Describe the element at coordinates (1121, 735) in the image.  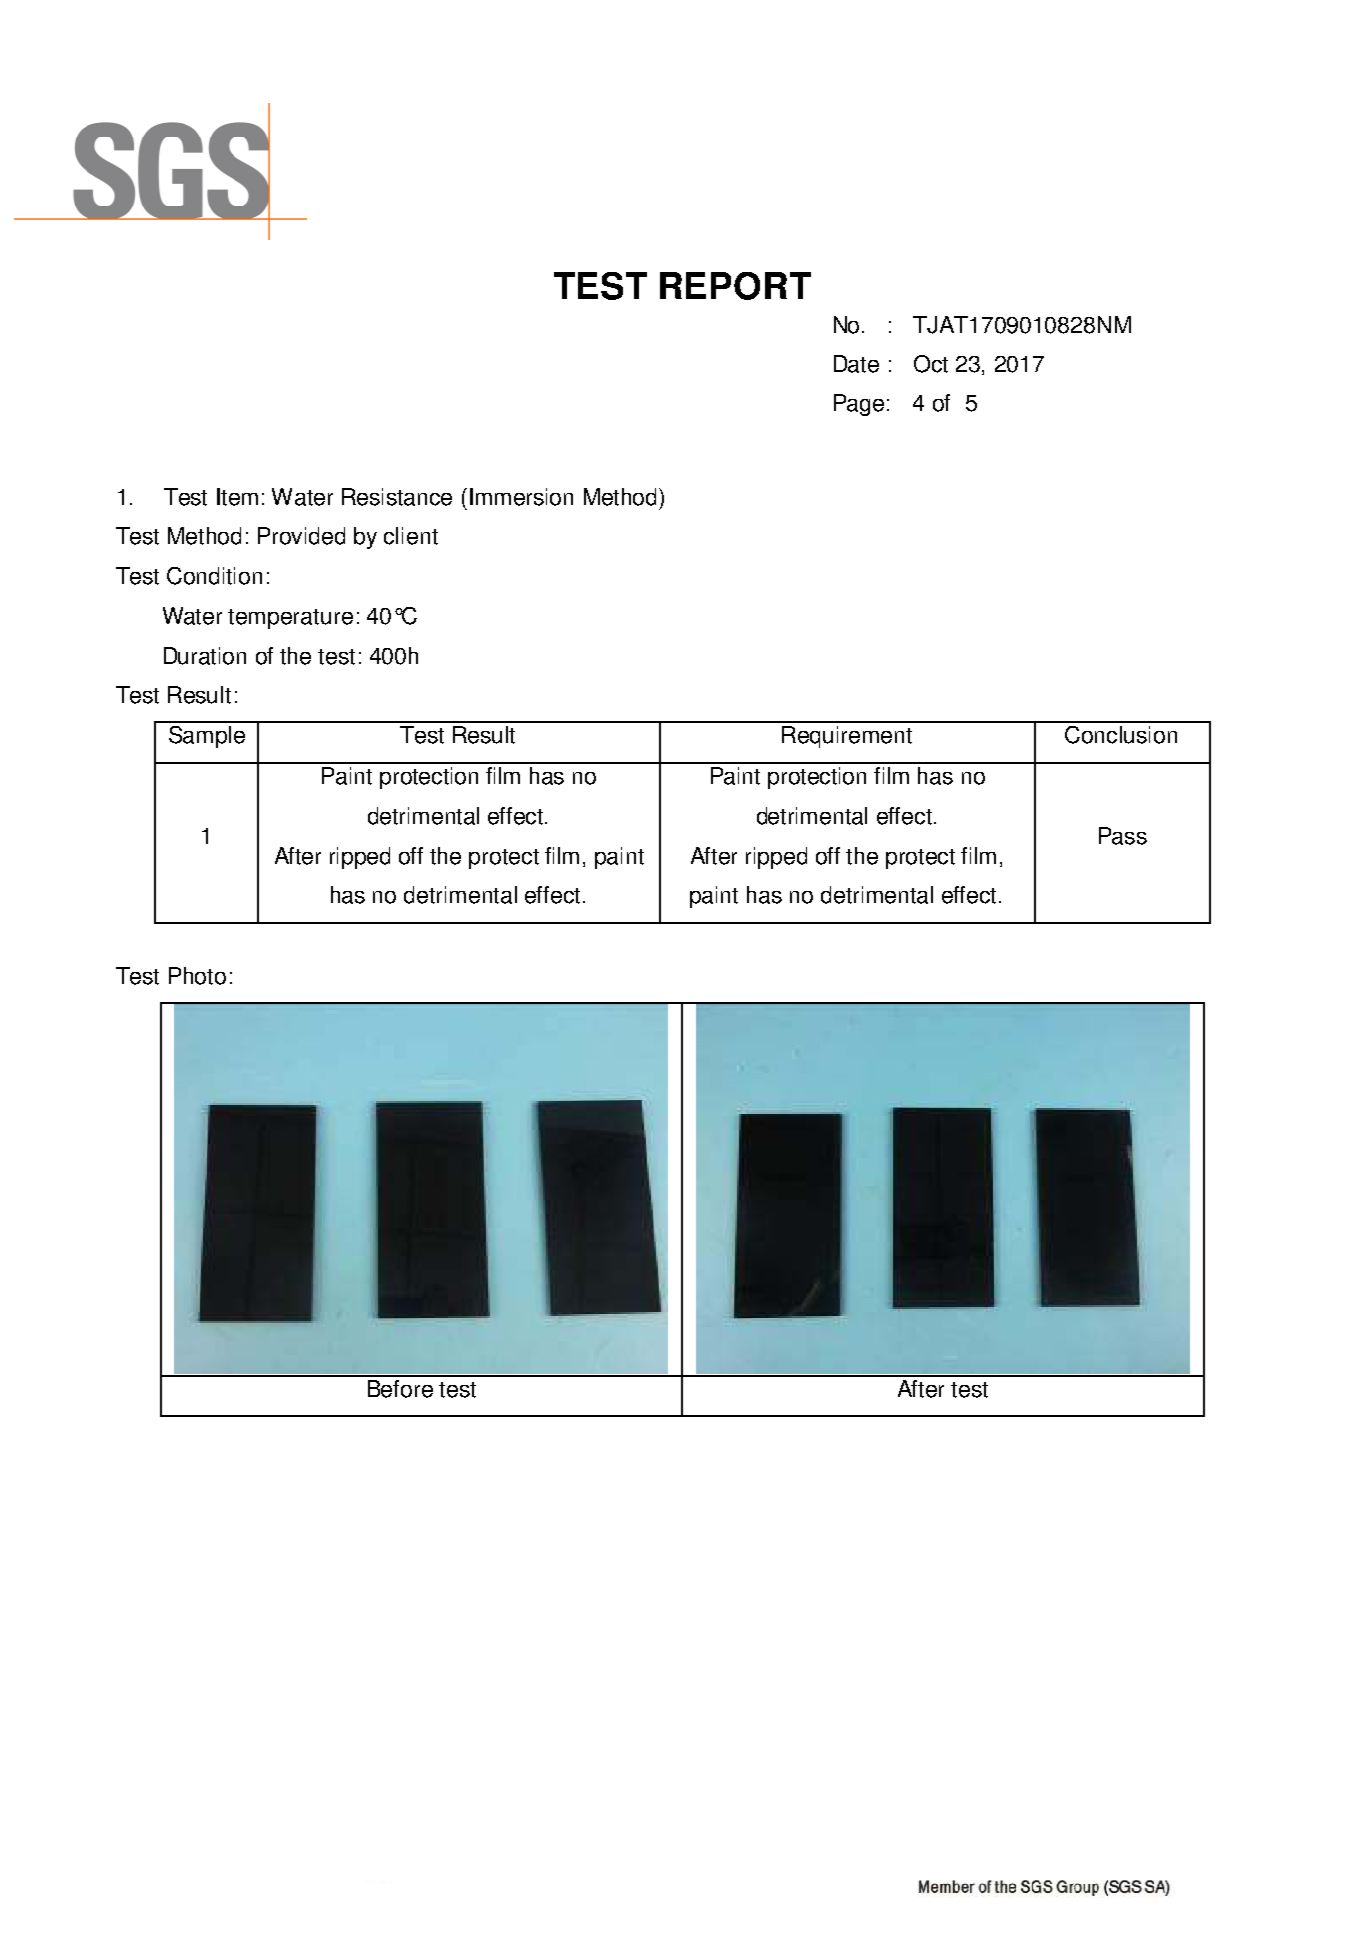
I see `Conclusion` at that location.
